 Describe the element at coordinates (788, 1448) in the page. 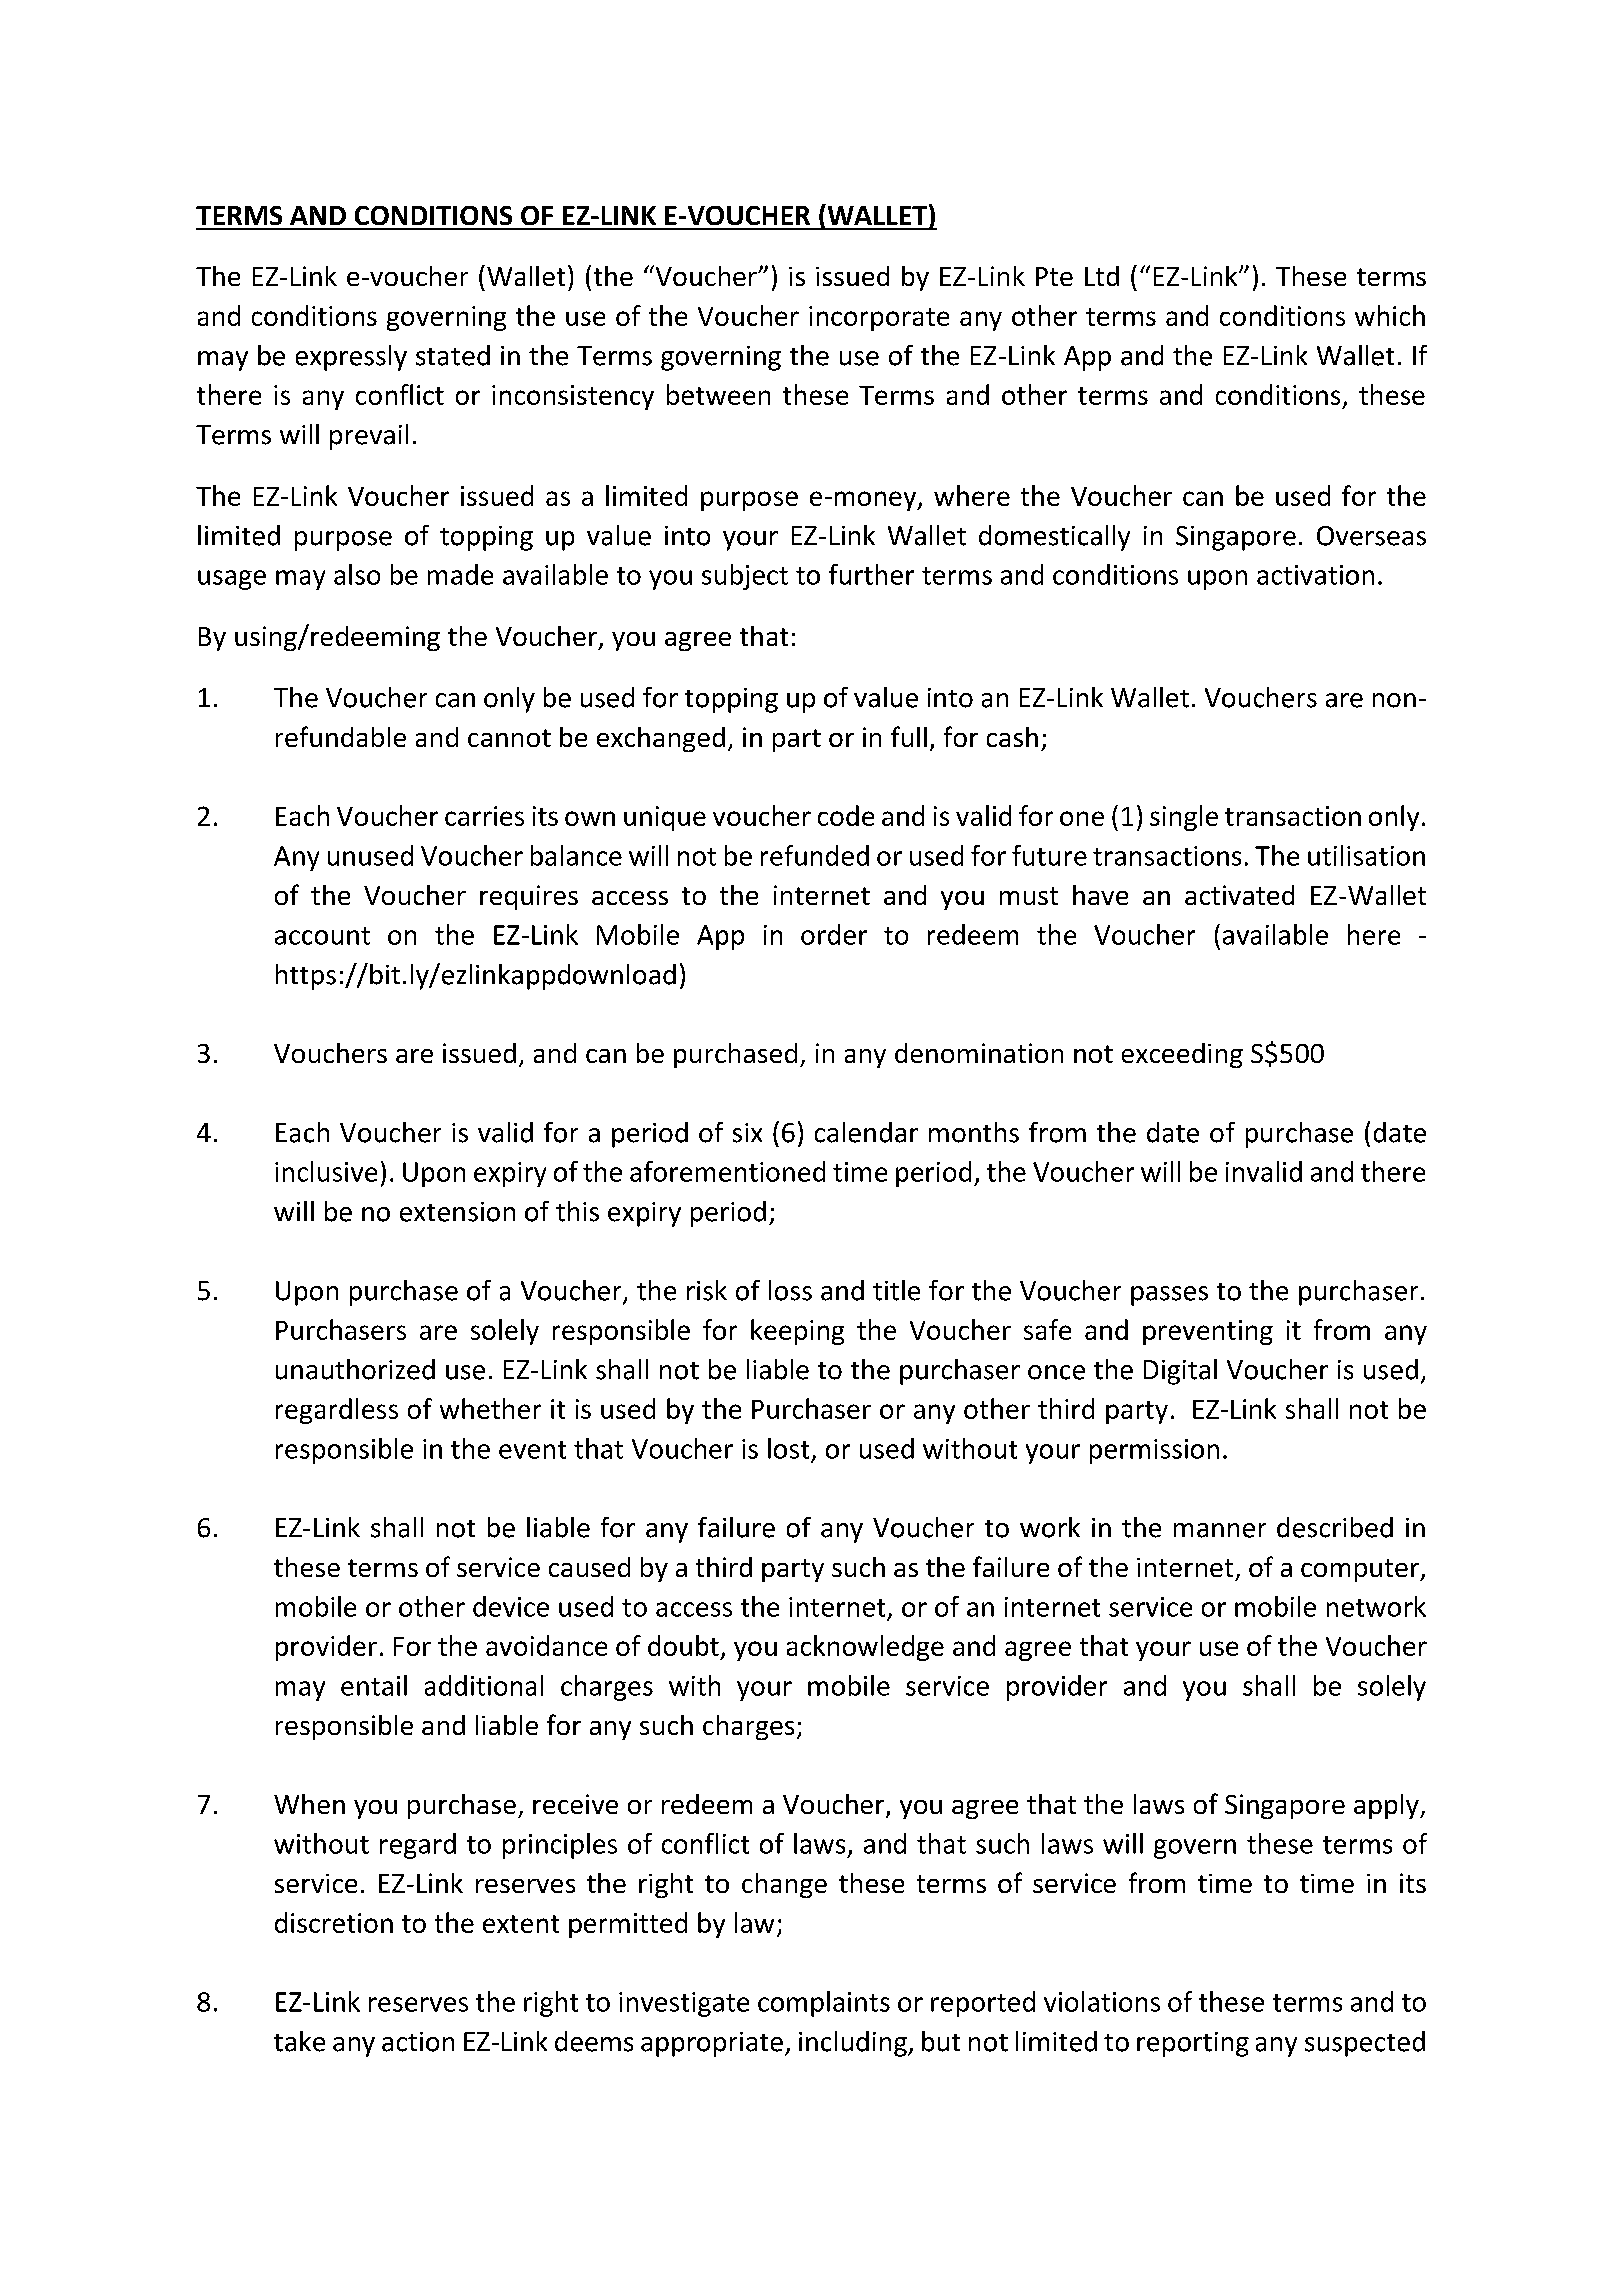

I see `lost` at that location.
